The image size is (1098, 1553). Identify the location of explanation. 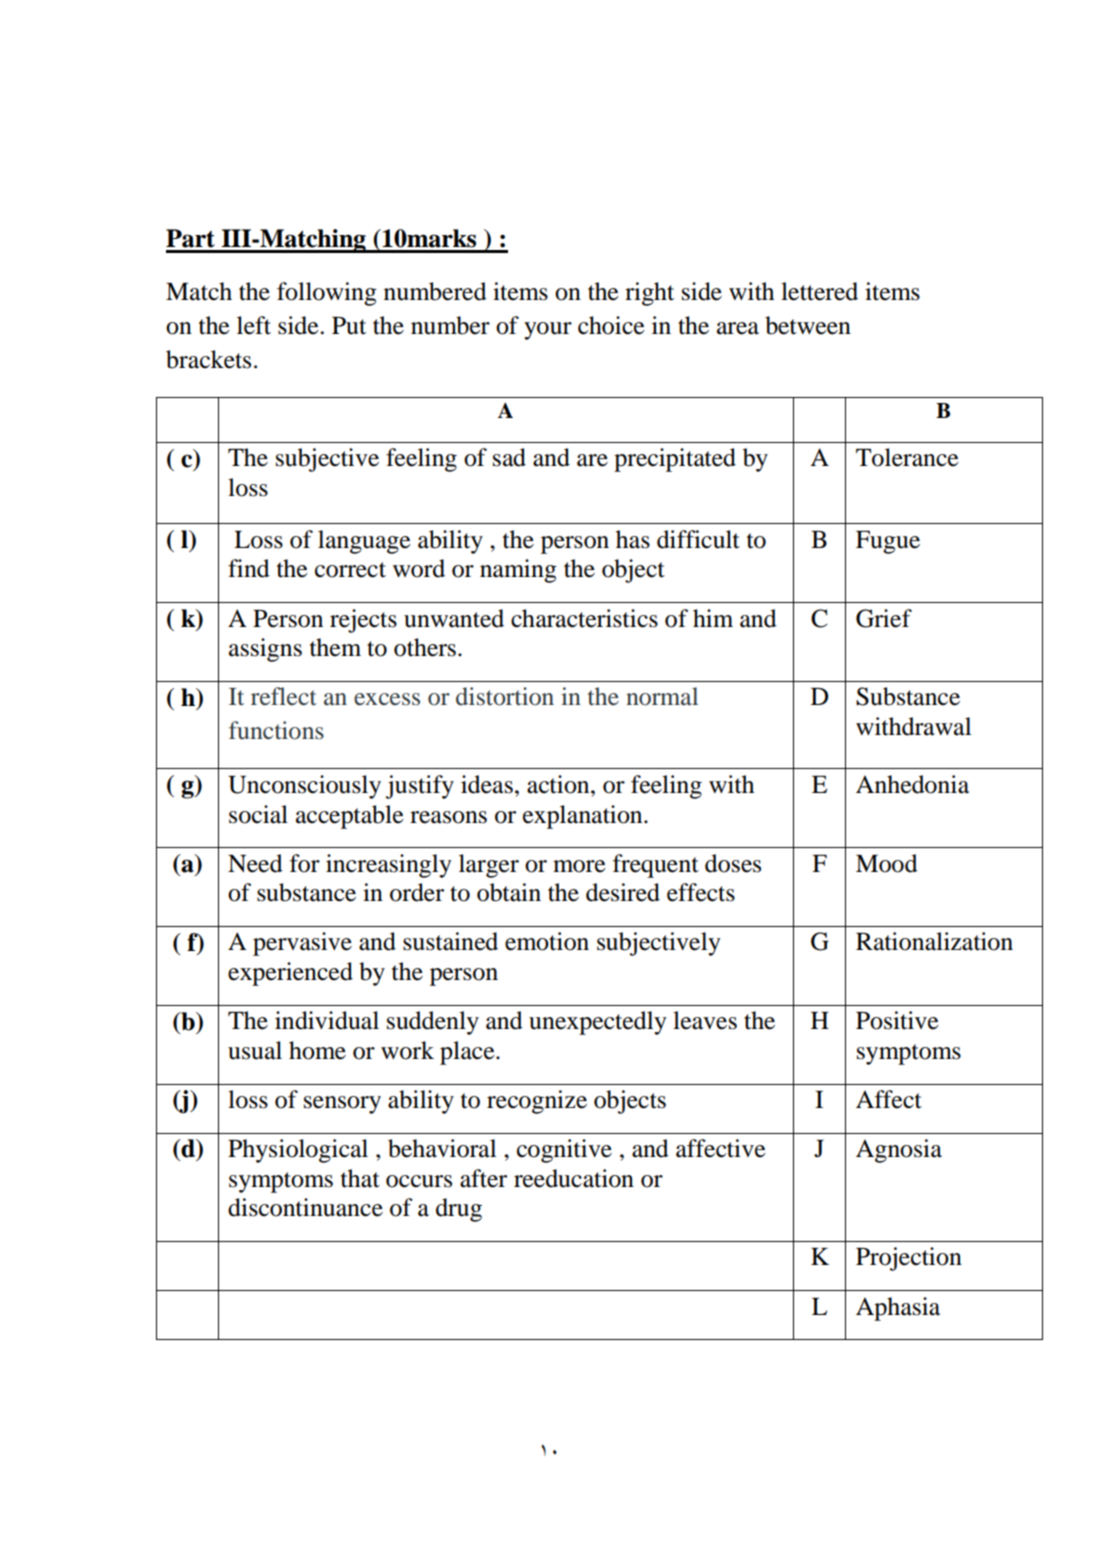
(584, 817).
